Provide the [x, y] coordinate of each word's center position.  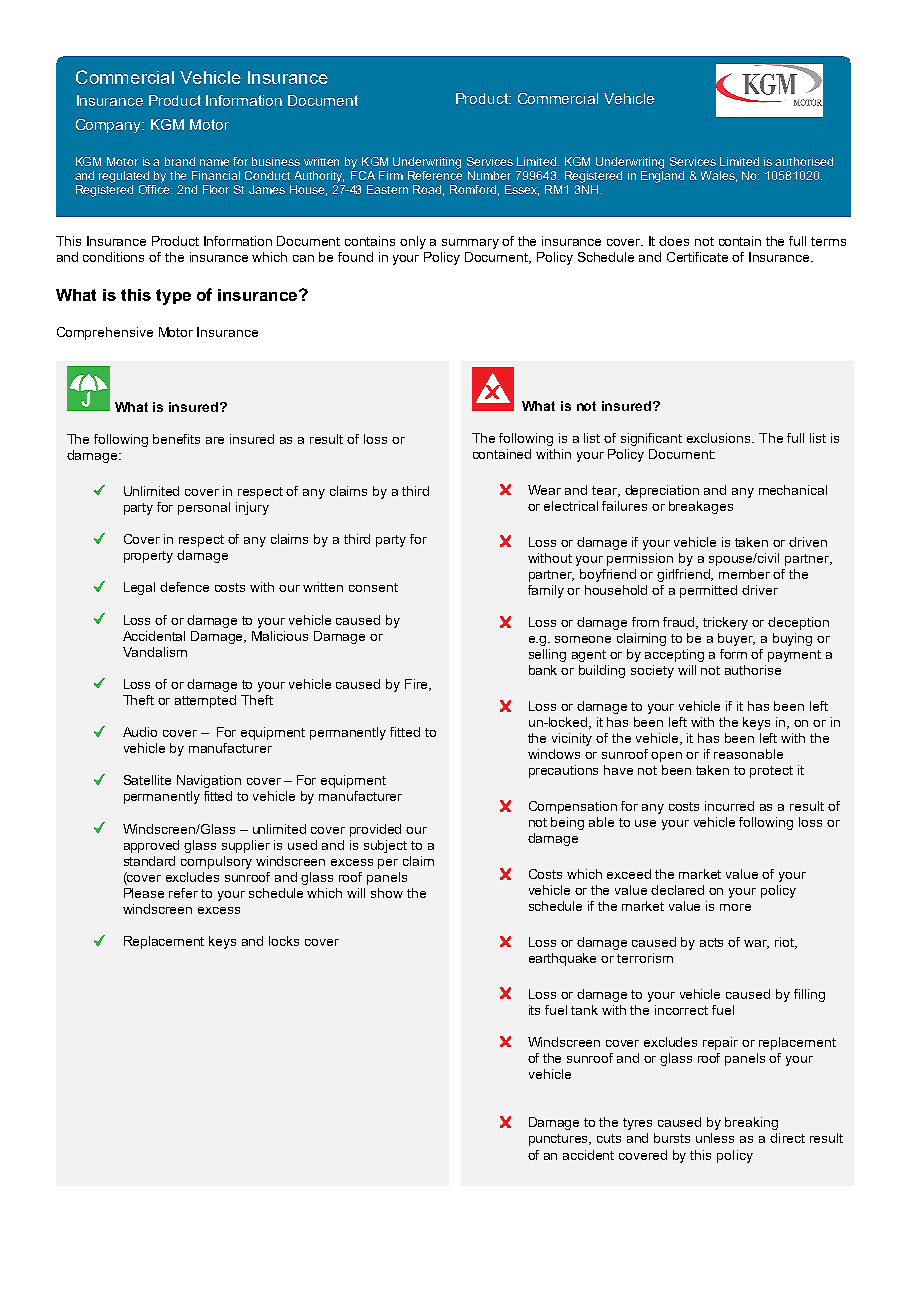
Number [489, 175]
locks [284, 941]
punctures [560, 1140]
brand [180, 161]
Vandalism [155, 652]
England [662, 175]
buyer [736, 639]
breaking [751, 1123]
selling [547, 655]
